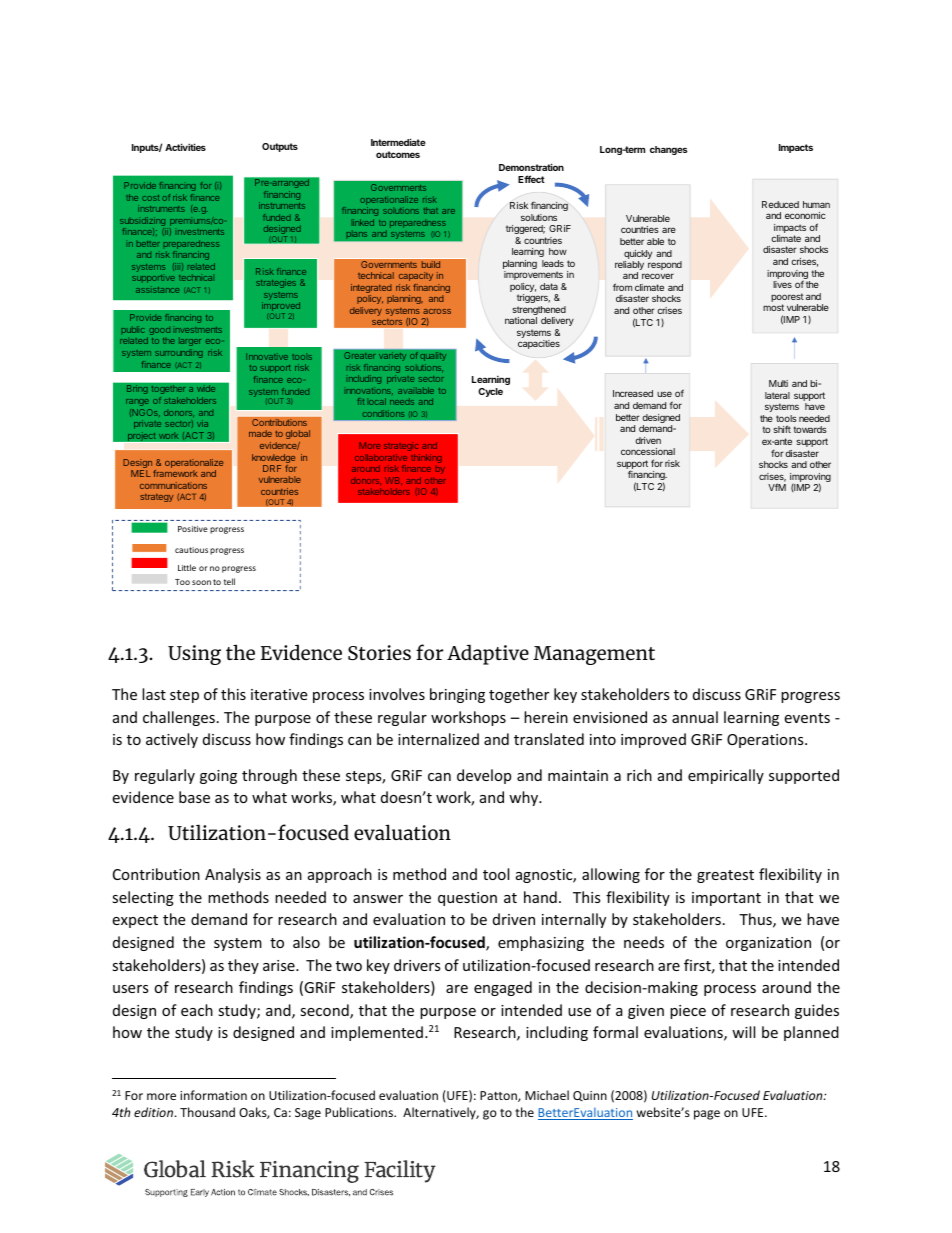 The height and width of the screenshot is (1233, 952). Describe the element at coordinates (233, 875) in the screenshot. I see `Analysis` at that location.
